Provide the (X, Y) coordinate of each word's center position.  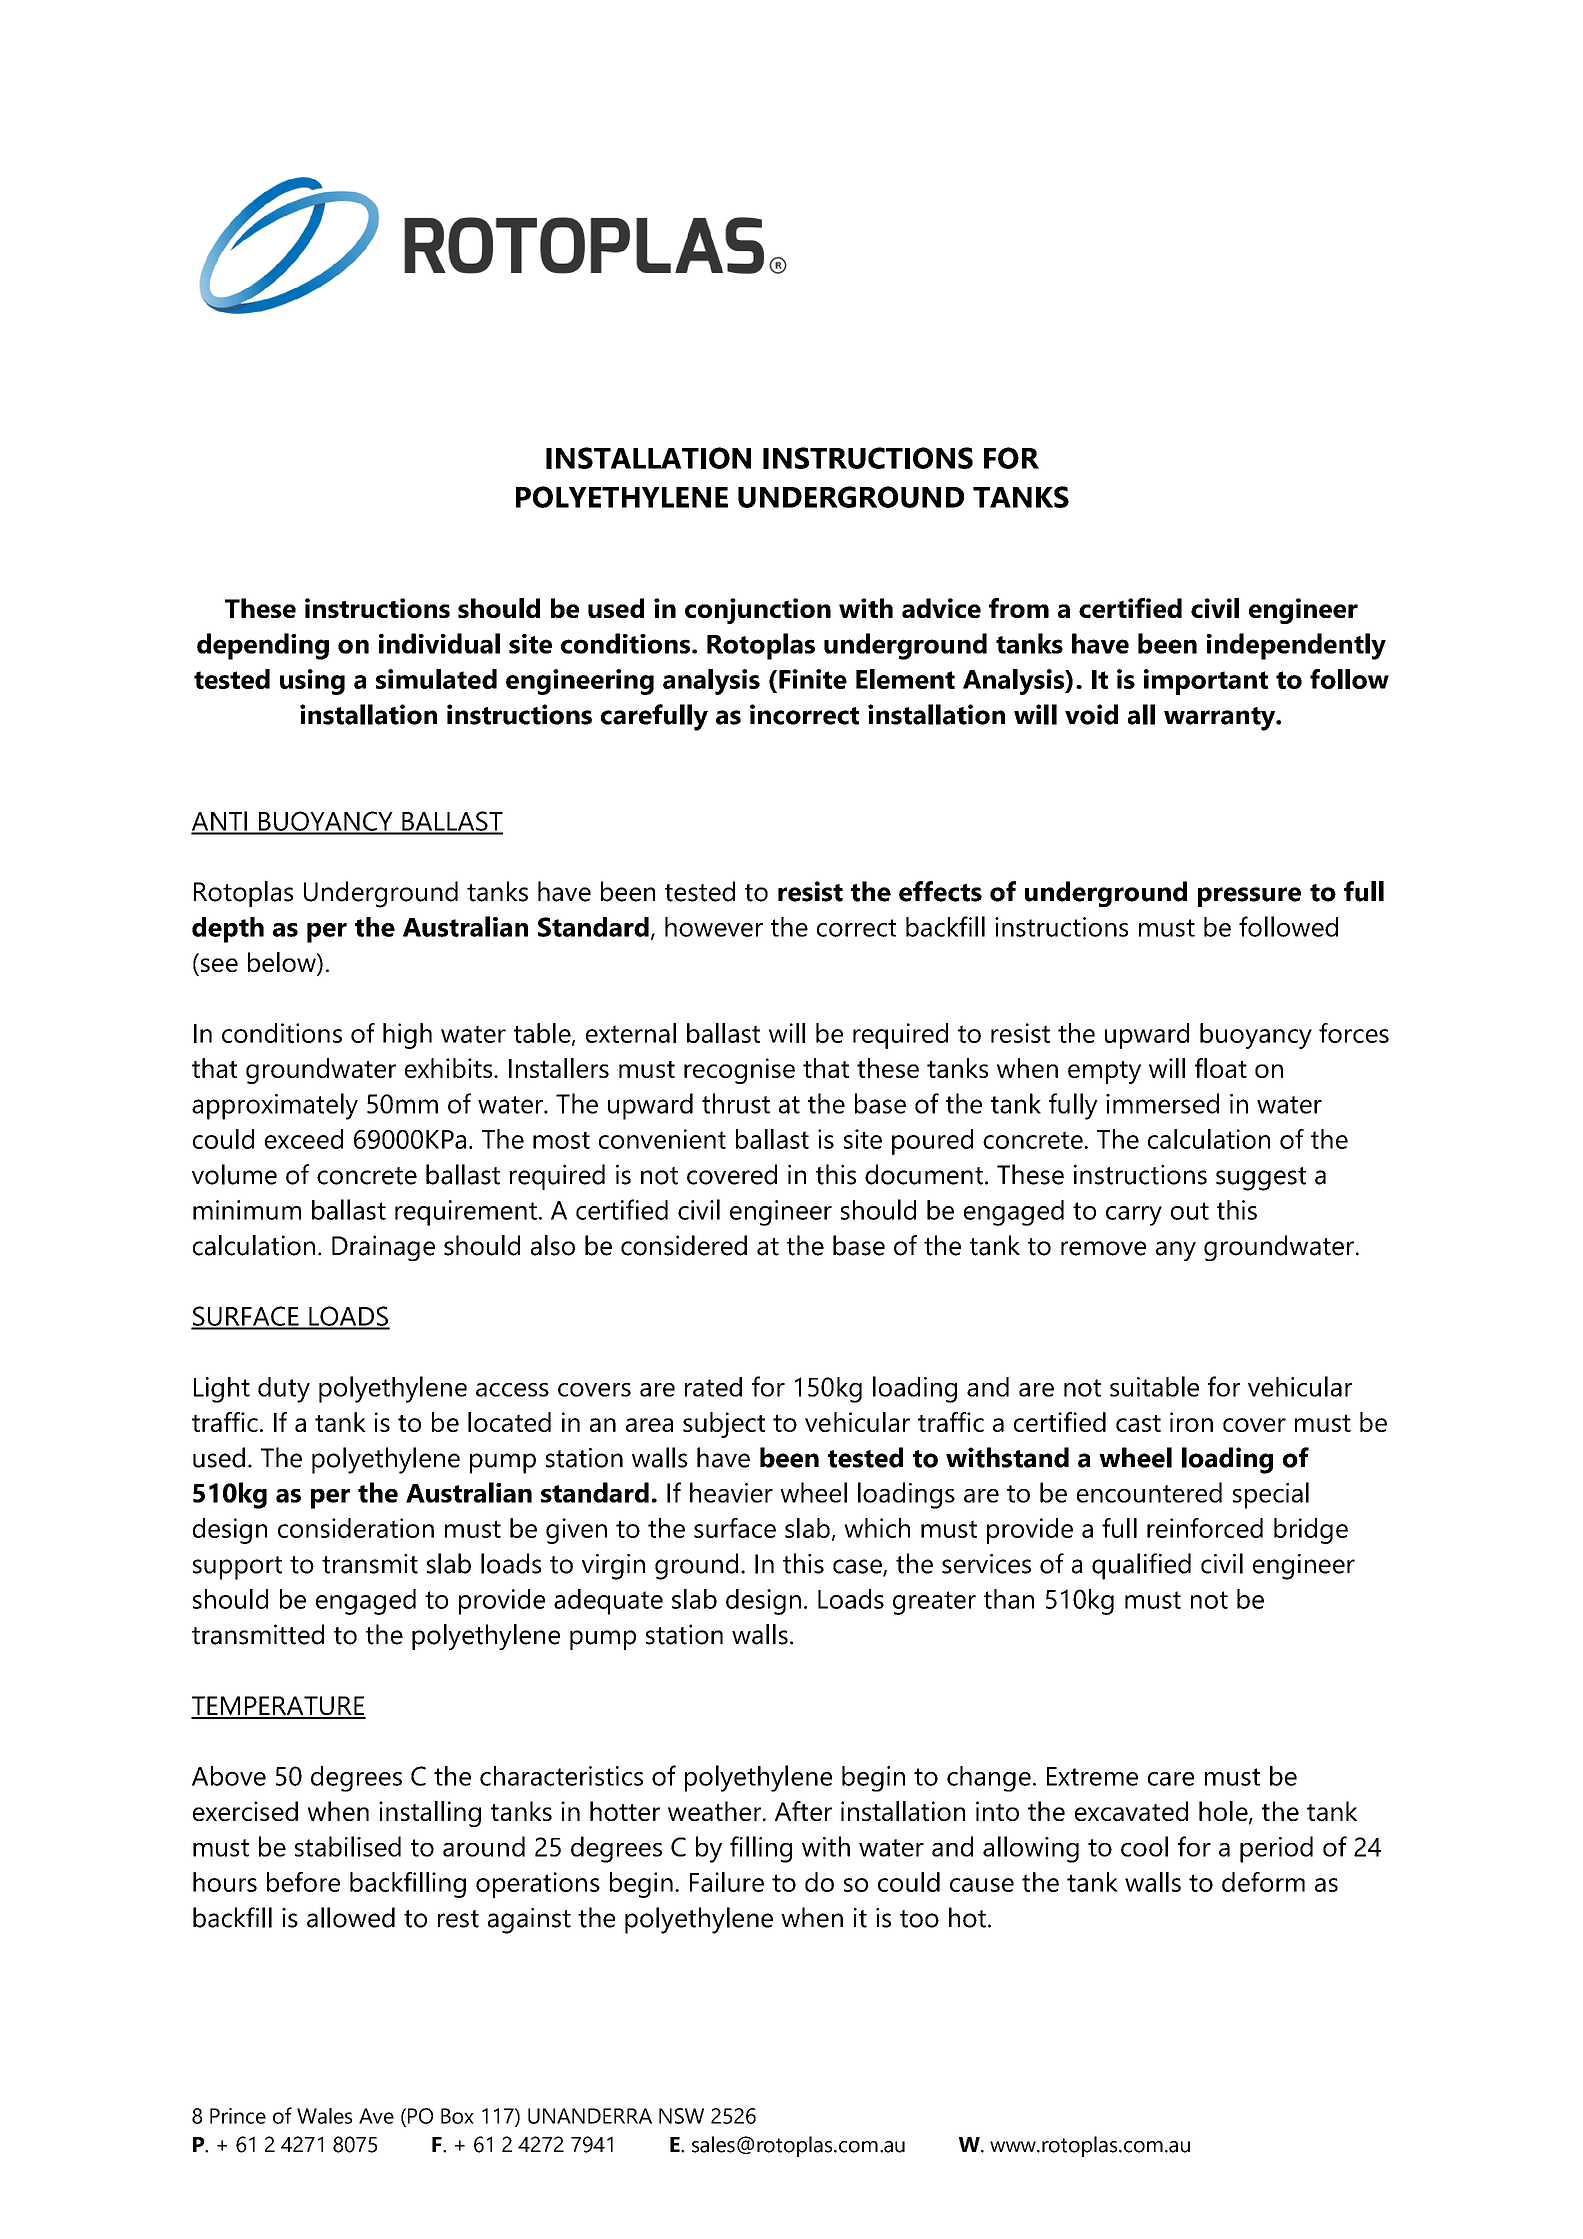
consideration (356, 1528)
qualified (1141, 1566)
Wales (324, 2116)
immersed (1162, 1103)
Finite (813, 679)
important (1206, 682)
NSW (681, 2116)
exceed (304, 1139)
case (858, 1567)
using (312, 682)
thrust (736, 1103)
